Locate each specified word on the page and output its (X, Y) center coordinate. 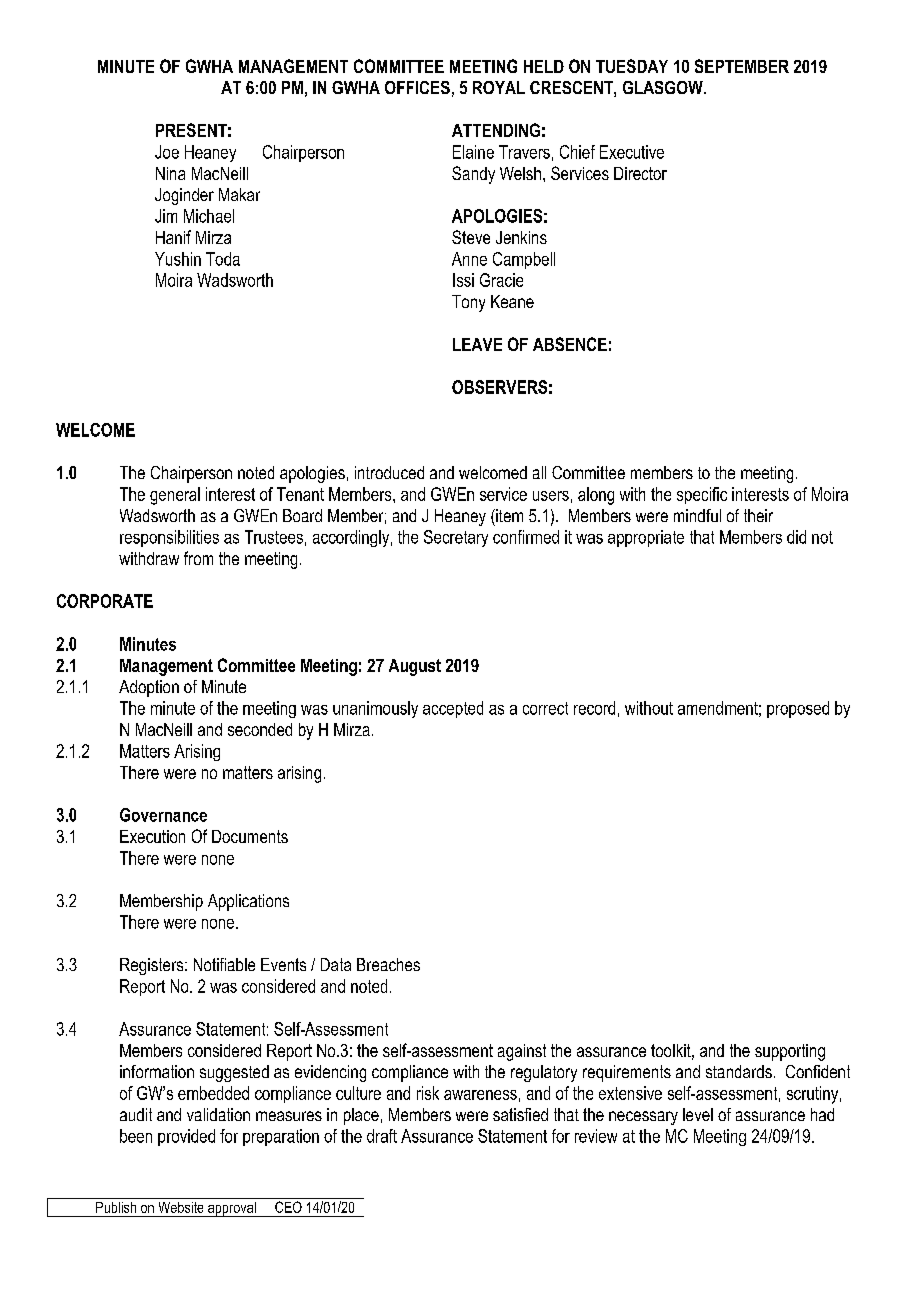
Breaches (388, 964)
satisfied (520, 1114)
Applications (248, 902)
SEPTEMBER (742, 66)
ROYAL (499, 87)
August (415, 667)
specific (702, 495)
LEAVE (477, 344)
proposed (798, 709)
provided (186, 1137)
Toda (223, 259)
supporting (790, 1052)
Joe (167, 152)
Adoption (149, 688)
